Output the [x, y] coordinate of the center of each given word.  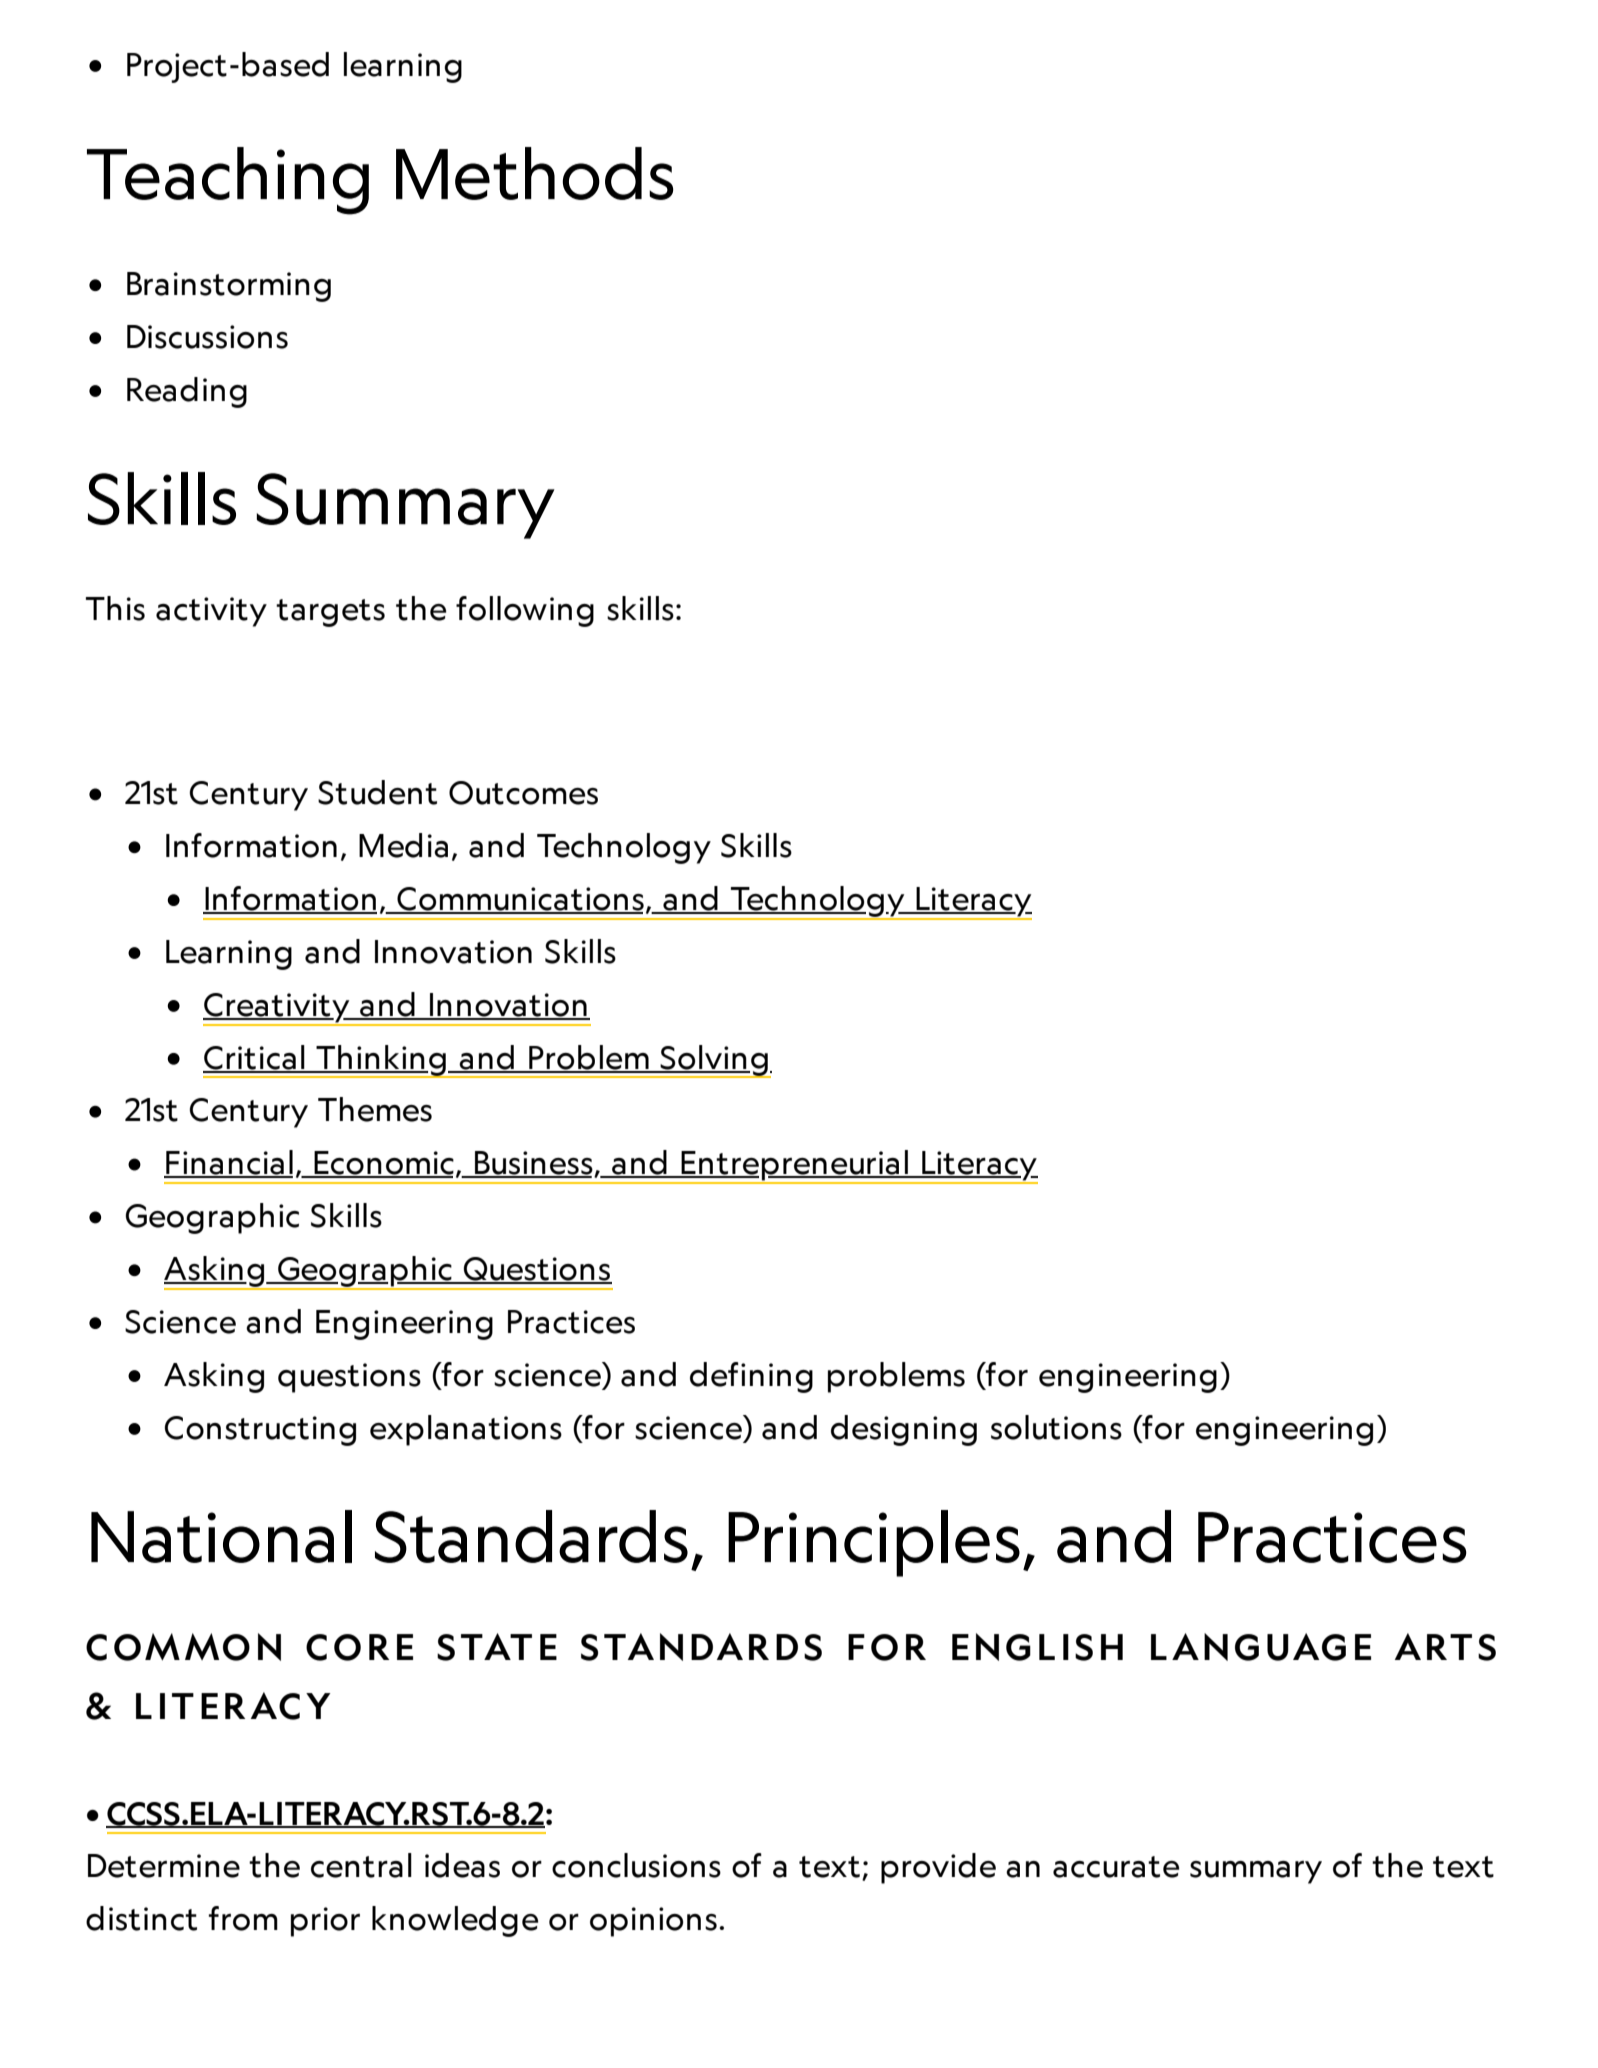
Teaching [228, 181]
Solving [714, 1061]
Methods [534, 173]
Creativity [277, 1009]
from [243, 1918]
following [525, 611]
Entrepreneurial [795, 1166]
